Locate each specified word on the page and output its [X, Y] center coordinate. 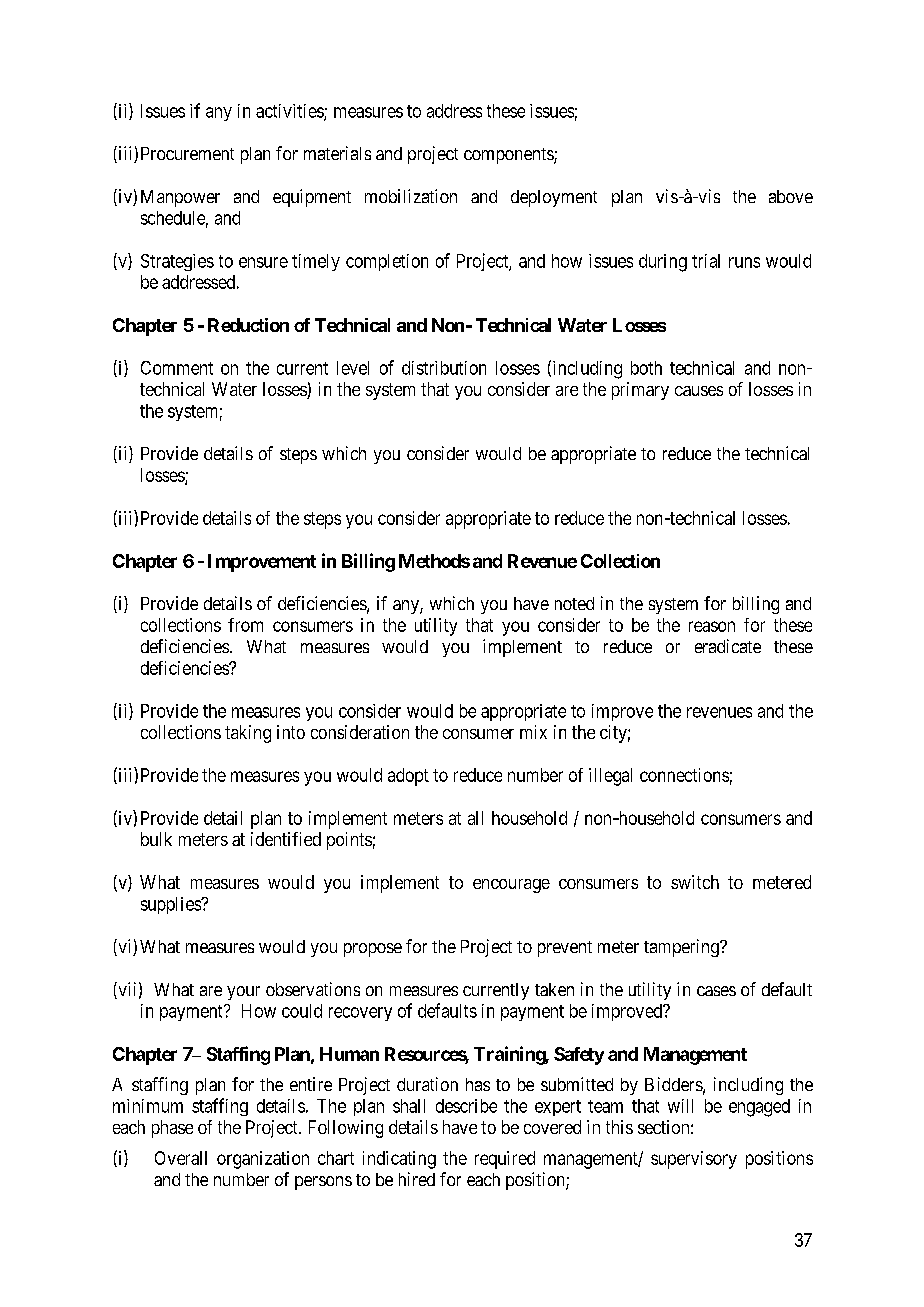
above [791, 196]
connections [684, 775]
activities [290, 112]
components [509, 156]
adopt [408, 777]
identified [286, 839]
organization [263, 1160]
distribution [444, 368]
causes [699, 391]
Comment [177, 368]
